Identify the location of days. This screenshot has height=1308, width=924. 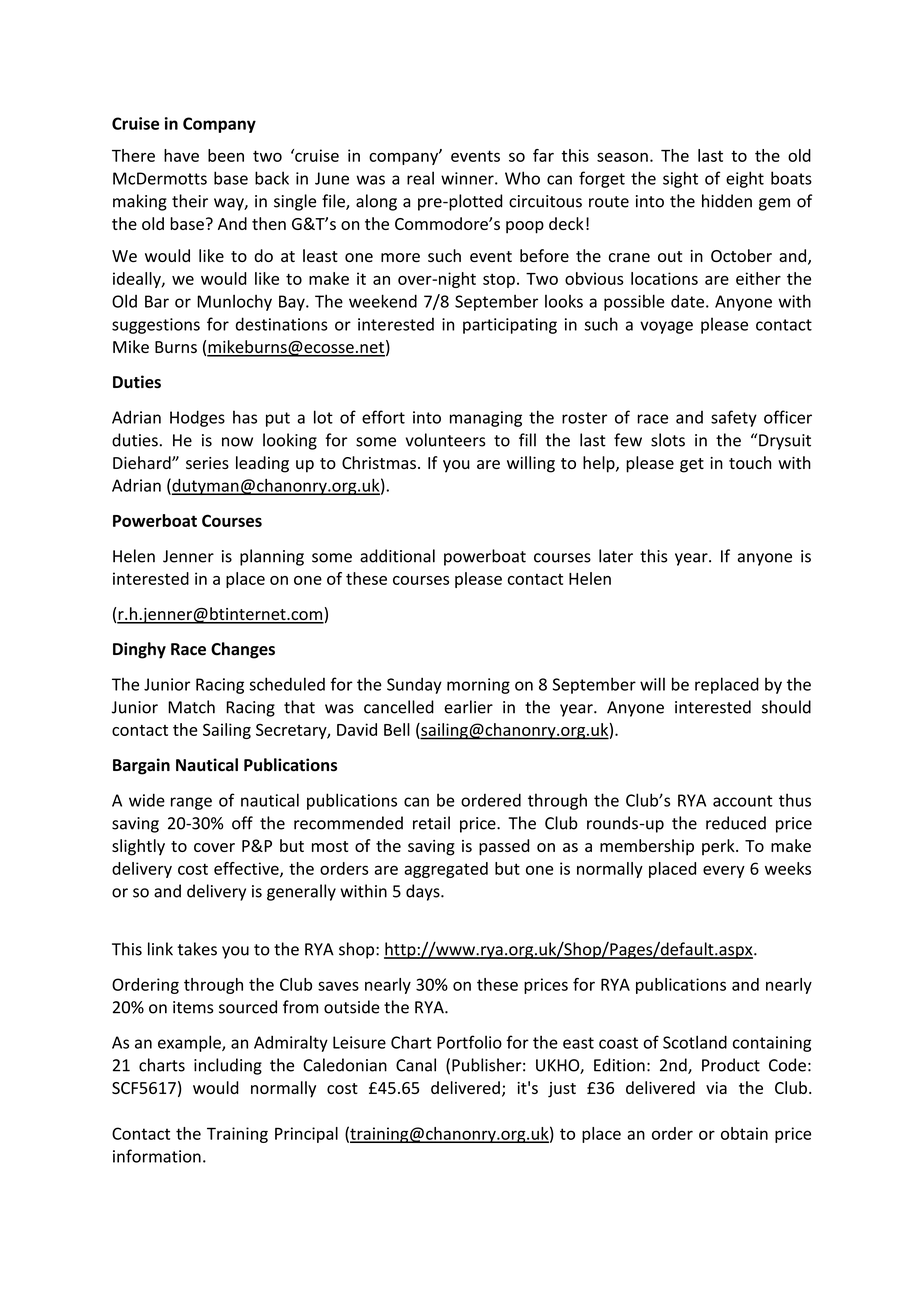
(424, 892).
